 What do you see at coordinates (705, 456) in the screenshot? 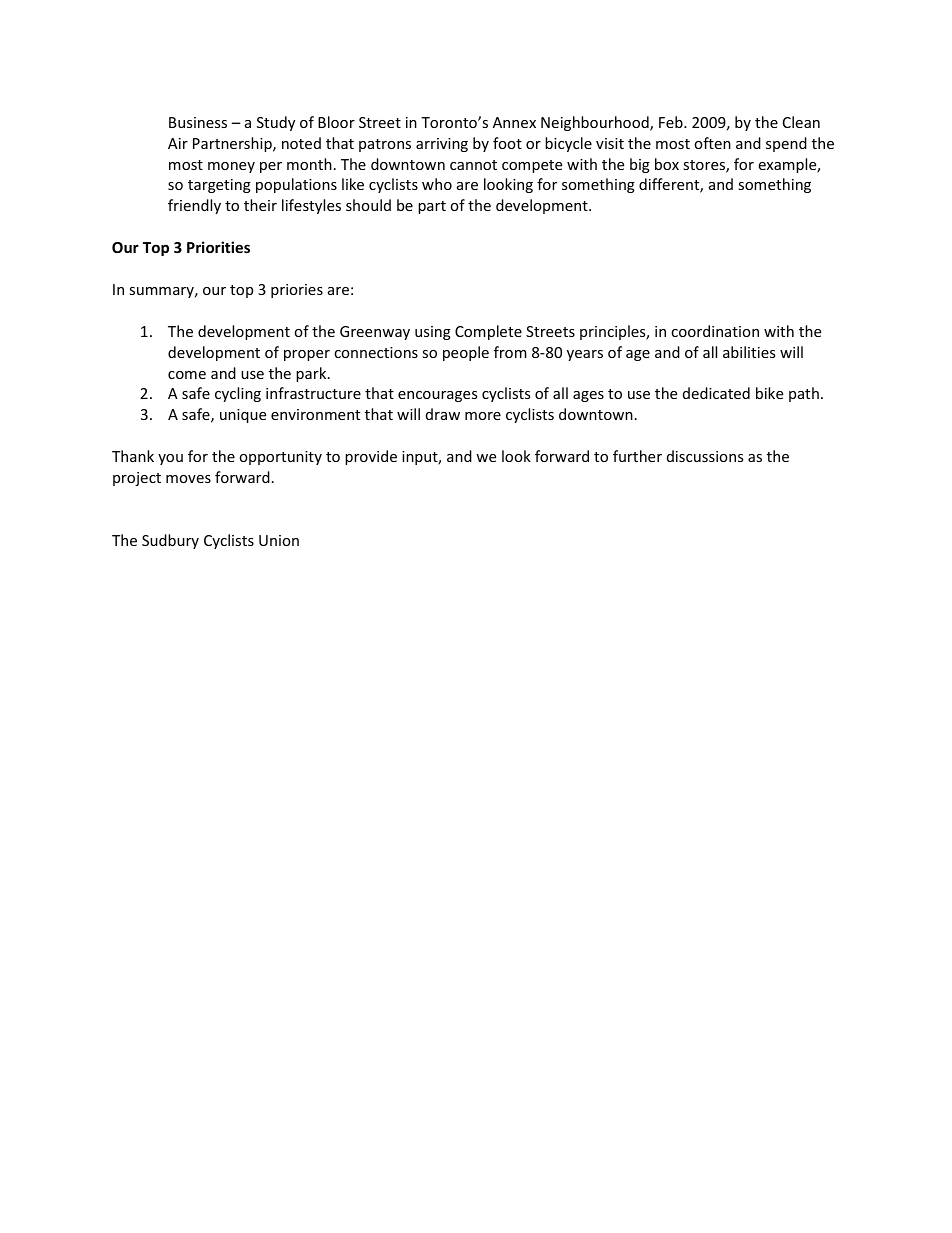
I see `discussions` at bounding box center [705, 456].
